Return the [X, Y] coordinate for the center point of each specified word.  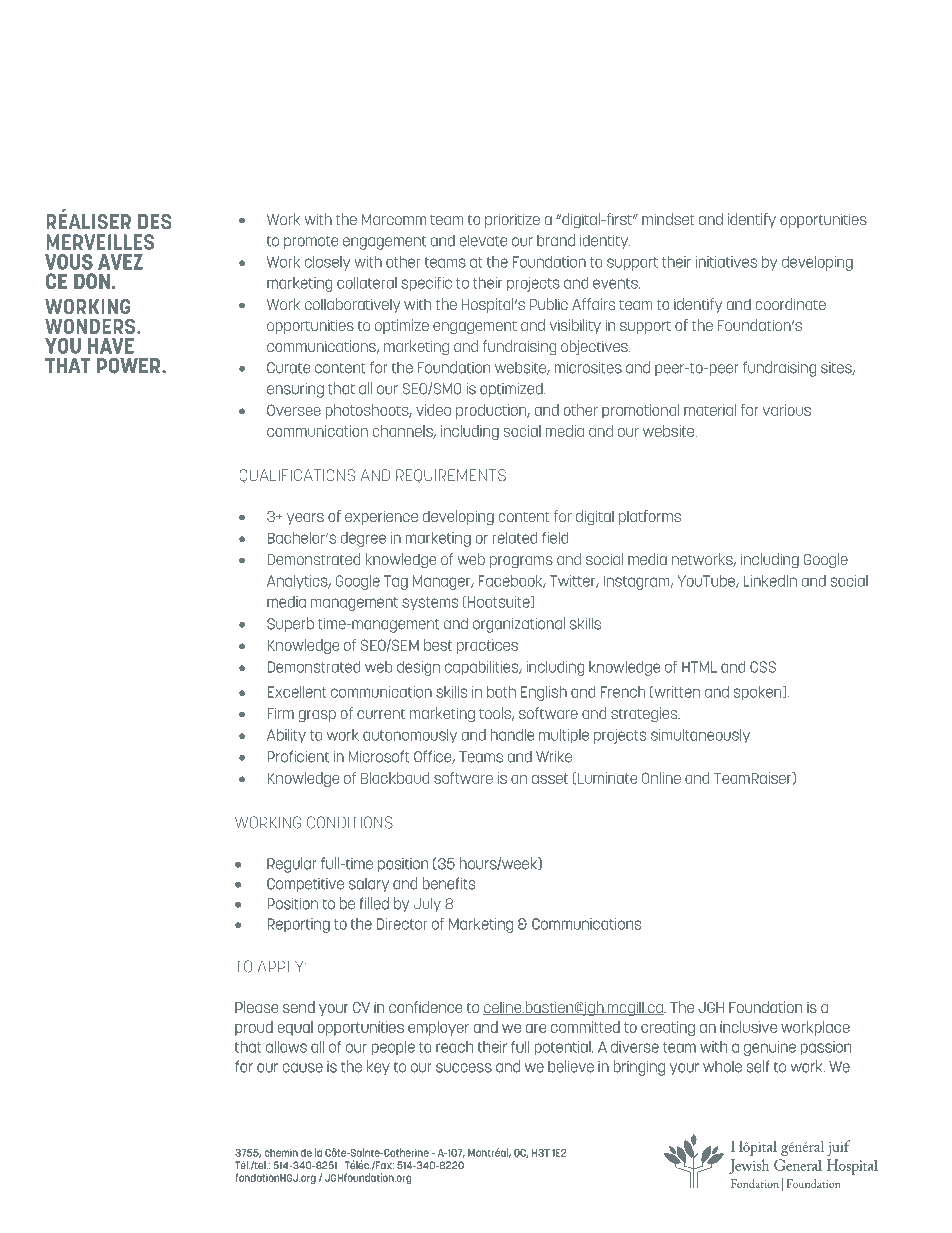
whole [722, 1066]
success [464, 1068]
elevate [483, 240]
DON [92, 281]
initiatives [726, 262]
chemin [281, 1152]
